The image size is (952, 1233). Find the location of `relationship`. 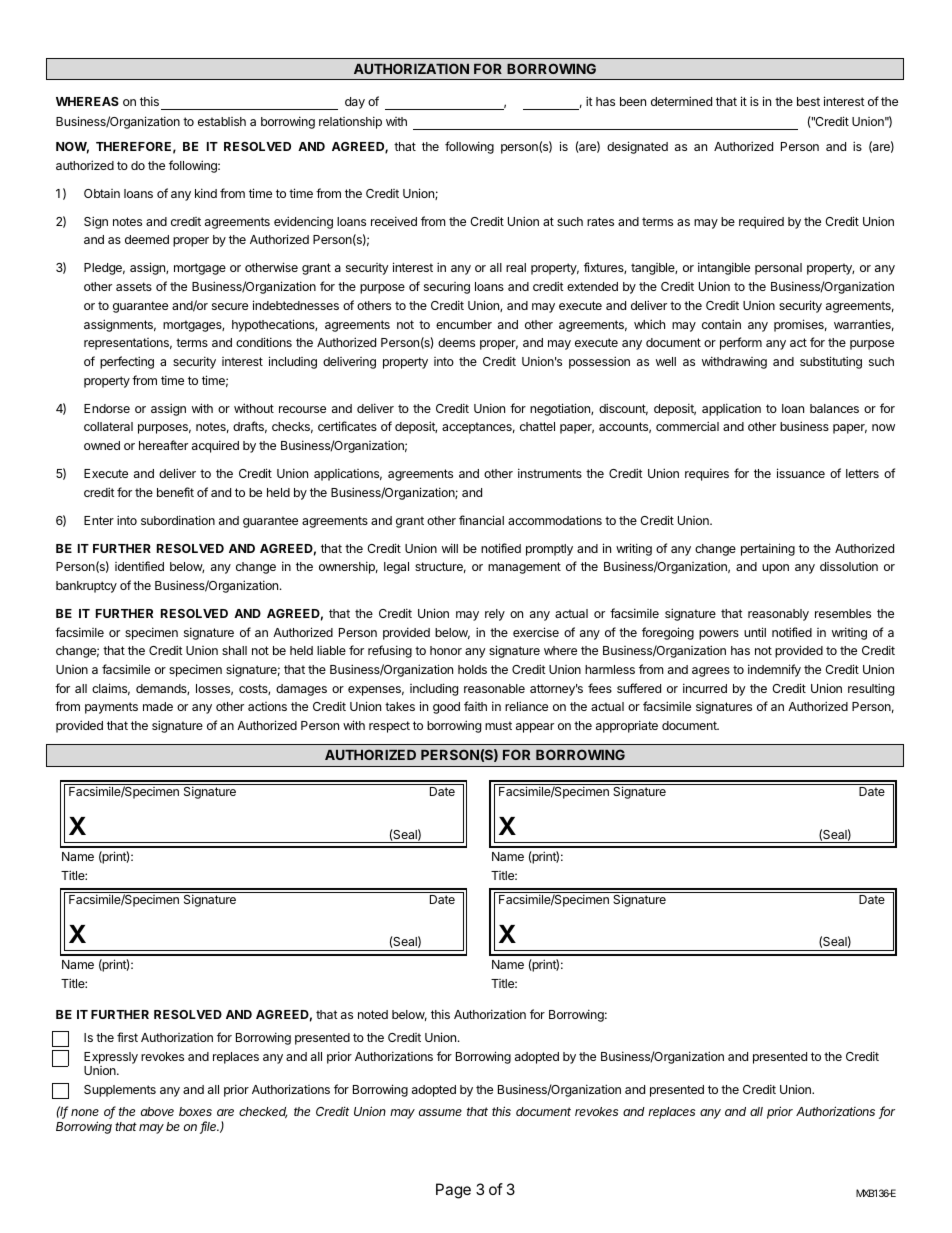

relationship is located at coordinates (350, 122).
